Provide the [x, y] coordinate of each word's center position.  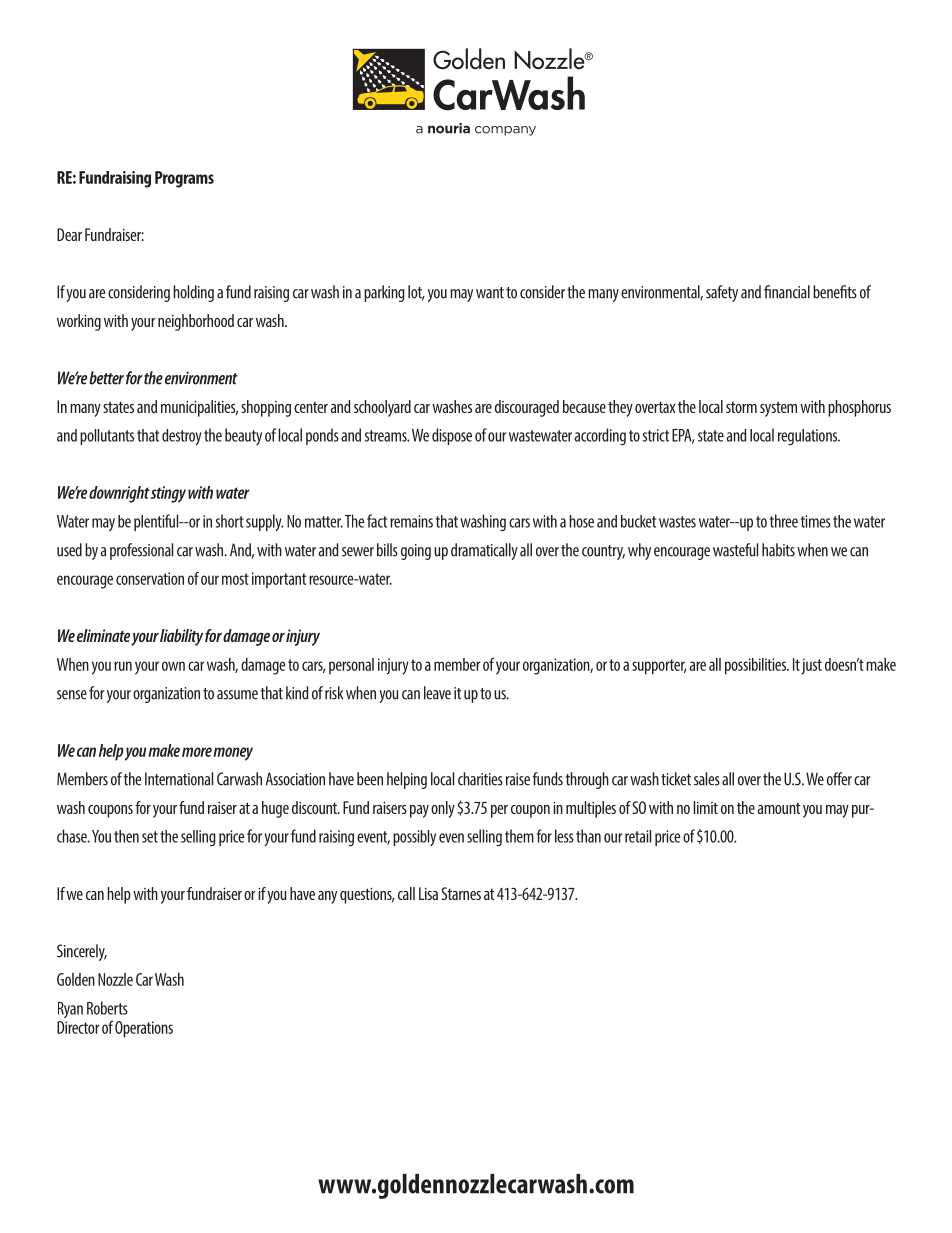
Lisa [428, 893]
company [505, 131]
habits [778, 550]
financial [787, 292]
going [416, 552]
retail [638, 836]
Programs [184, 179]
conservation [150, 578]
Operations [144, 1029]
